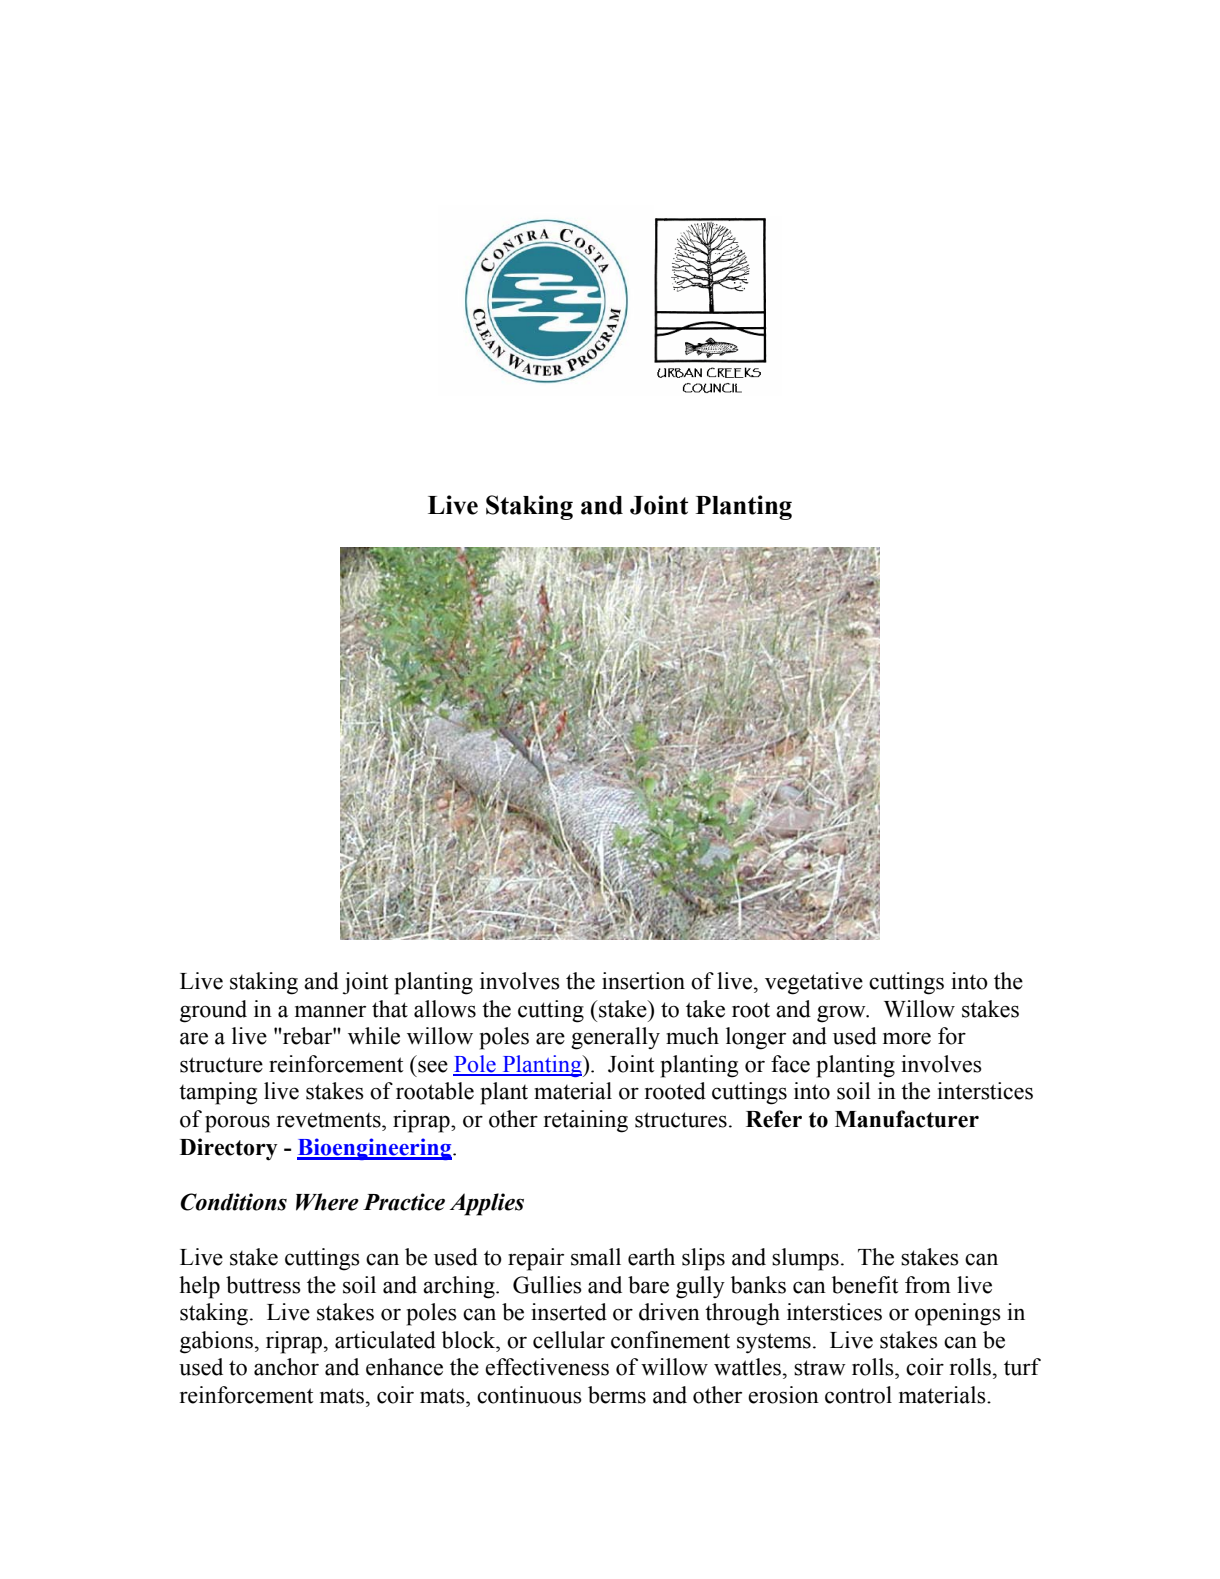  Describe the element at coordinates (907, 1119) in the image. I see `Manufacturer` at that location.
